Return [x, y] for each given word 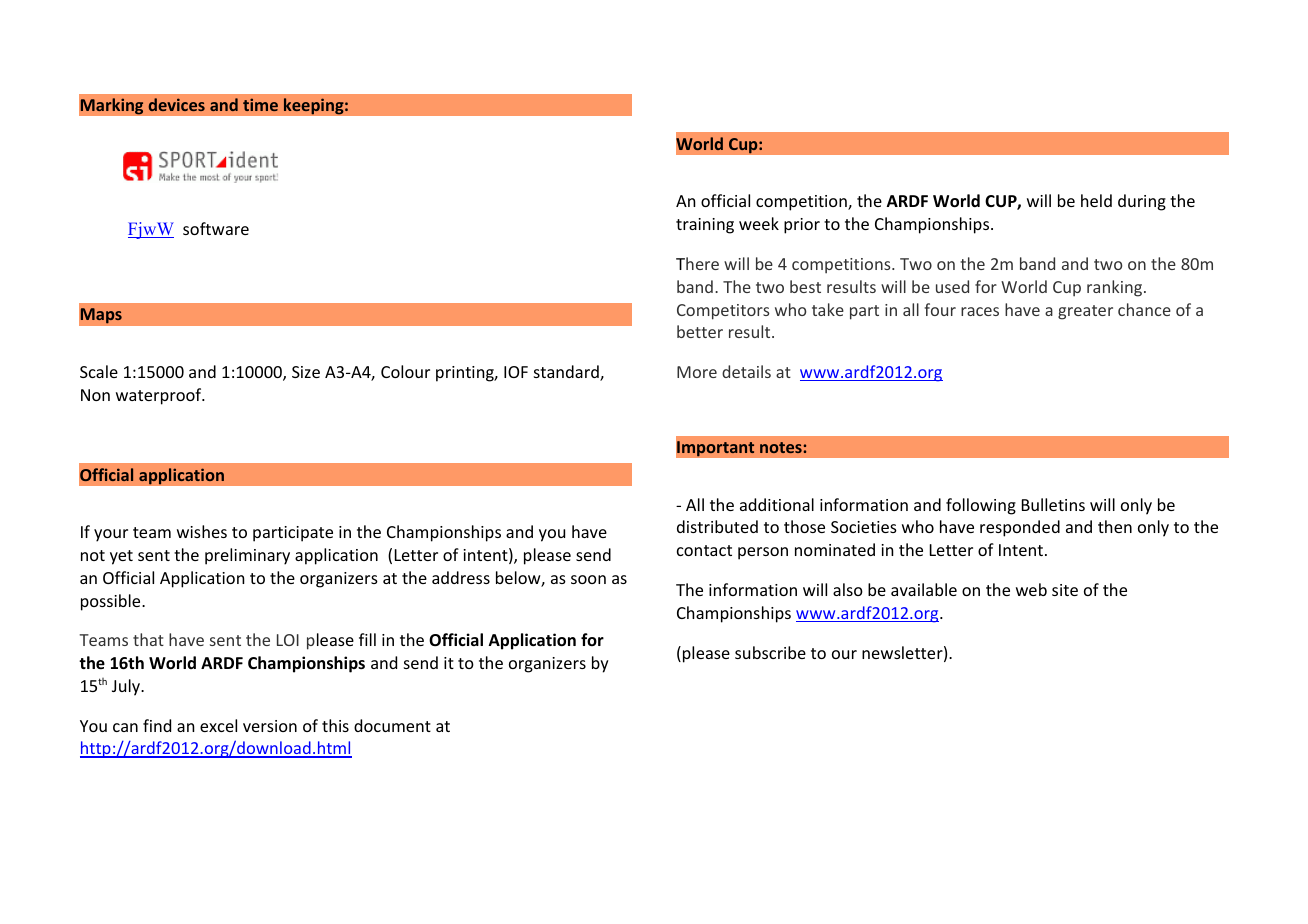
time [260, 104]
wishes [202, 531]
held [1096, 200]
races [980, 311]
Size [306, 372]
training [705, 226]
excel [218, 725]
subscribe [770, 652]
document [392, 725]
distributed [717, 526]
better [700, 331]
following [981, 506]
